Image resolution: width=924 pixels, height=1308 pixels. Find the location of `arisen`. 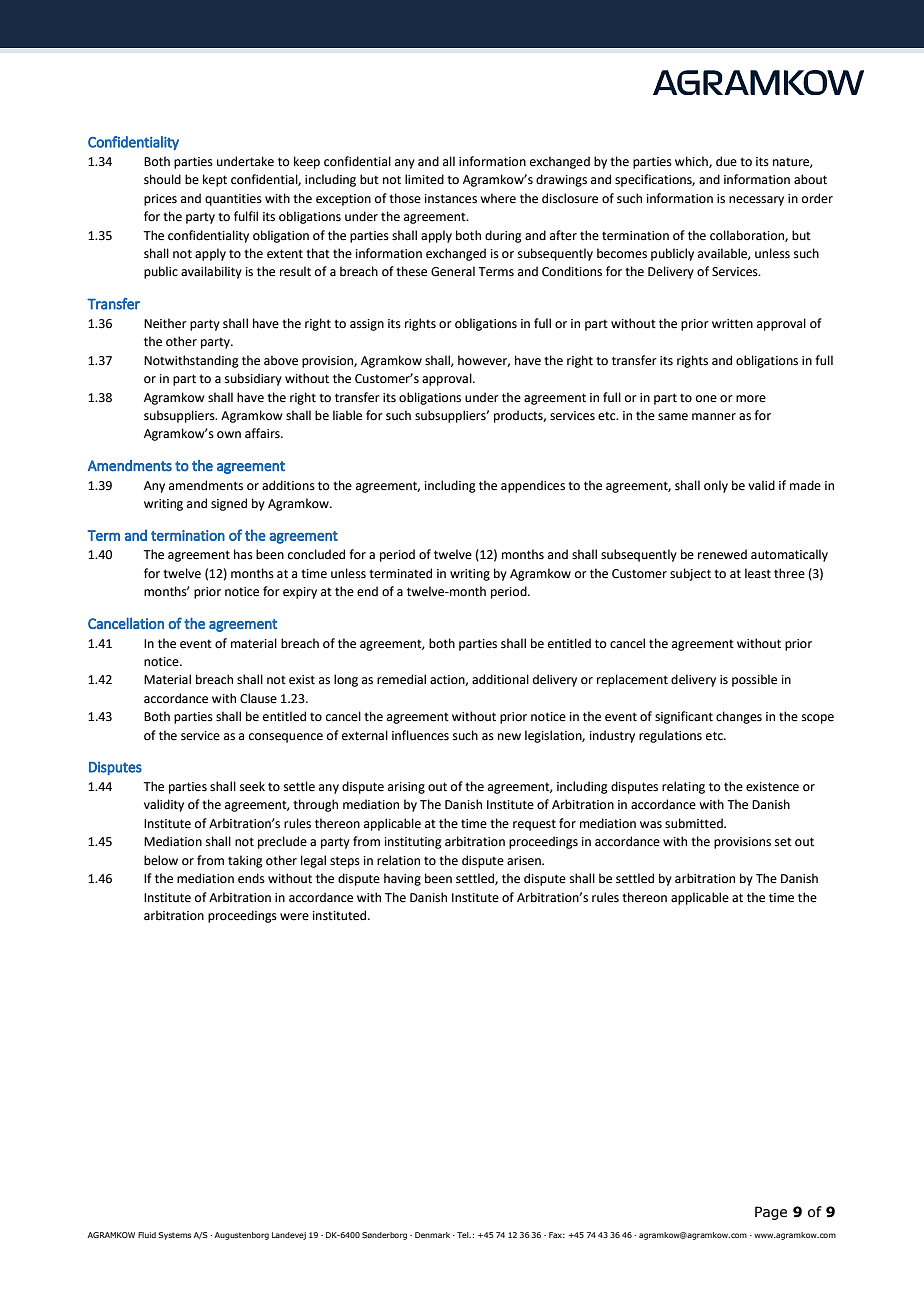

arisen is located at coordinates (525, 861).
